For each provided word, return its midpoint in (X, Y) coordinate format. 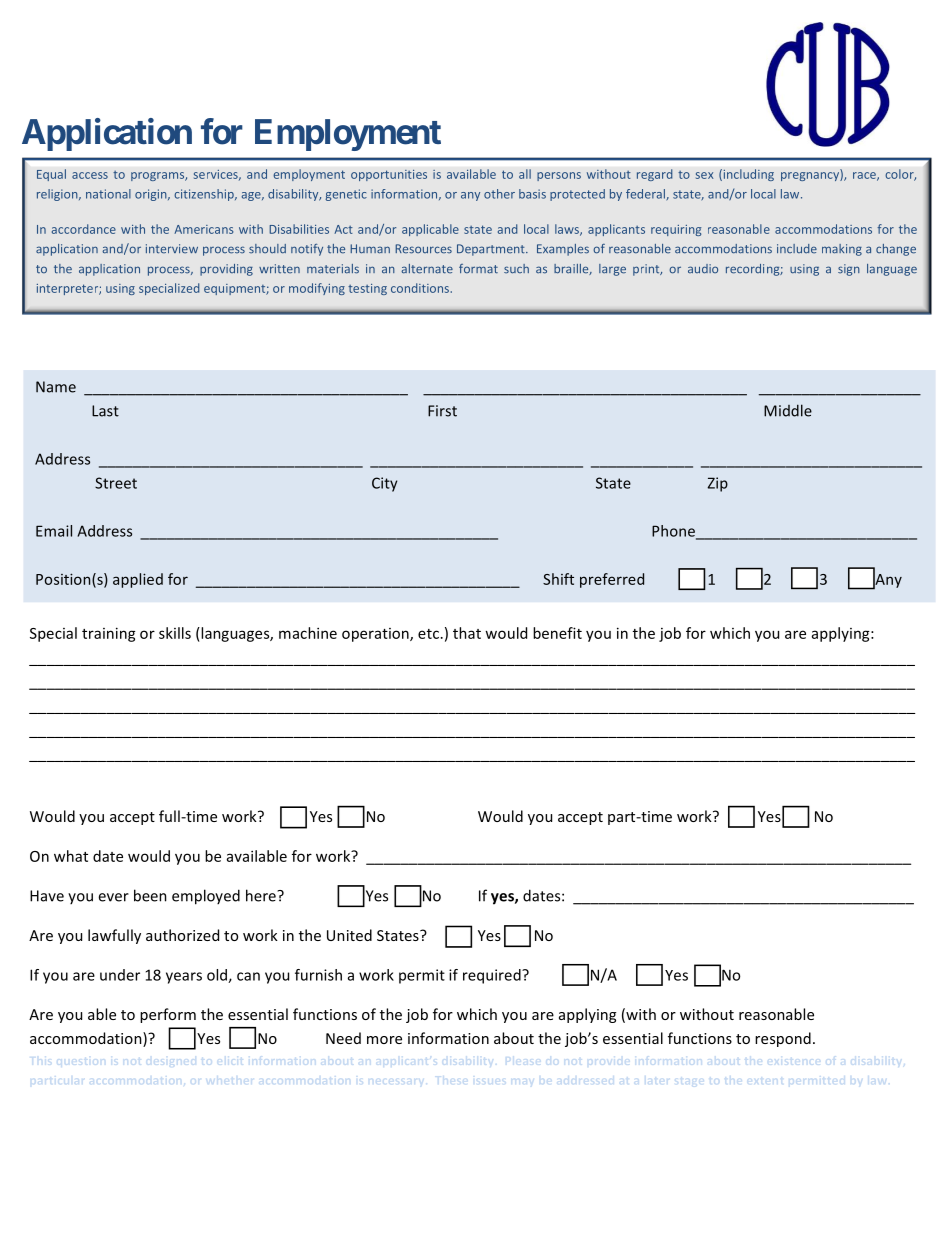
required (493, 976)
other (499, 194)
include (797, 249)
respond (783, 1039)
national (108, 194)
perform (168, 1015)
